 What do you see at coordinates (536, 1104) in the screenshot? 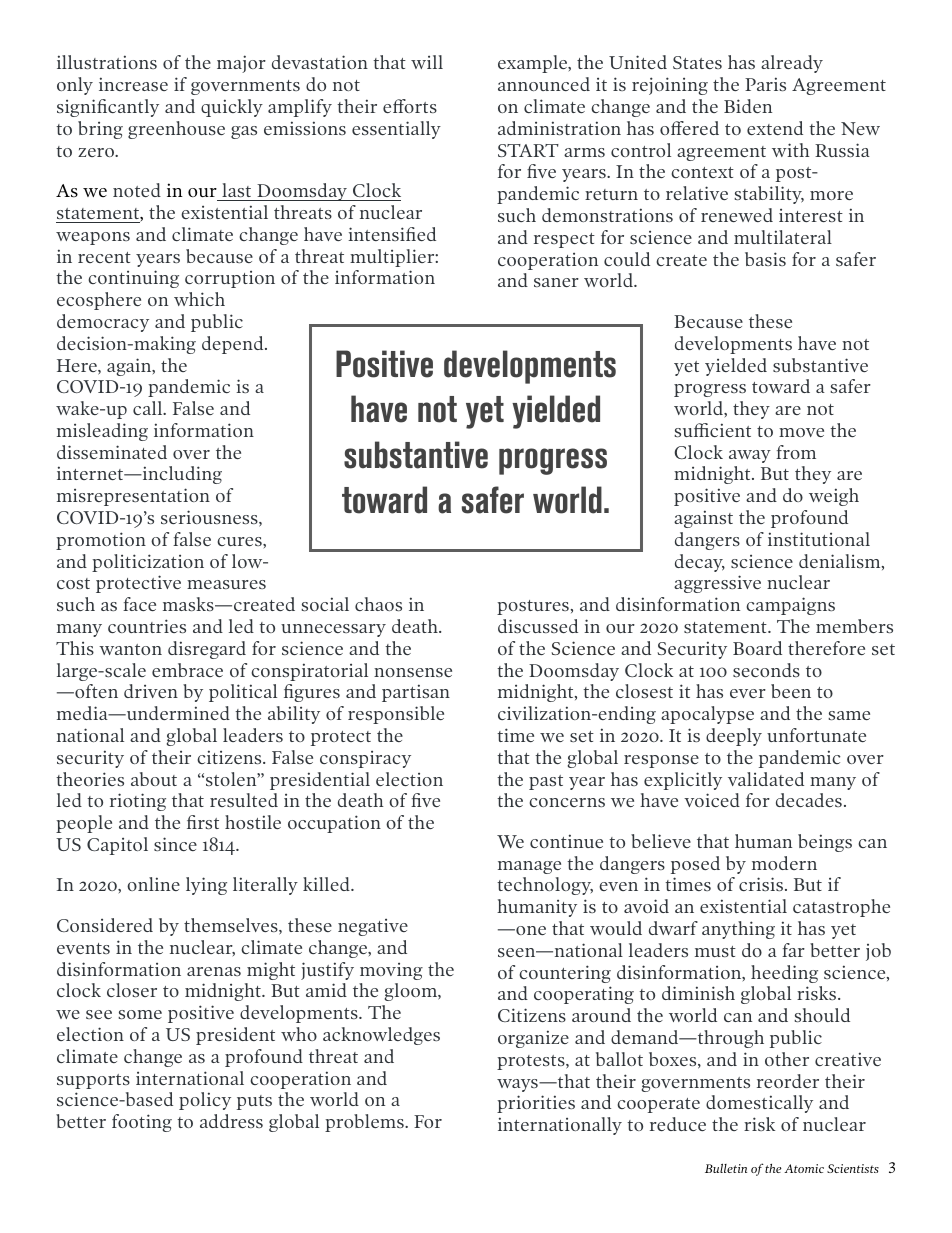
I see `priorities` at bounding box center [536, 1104].
